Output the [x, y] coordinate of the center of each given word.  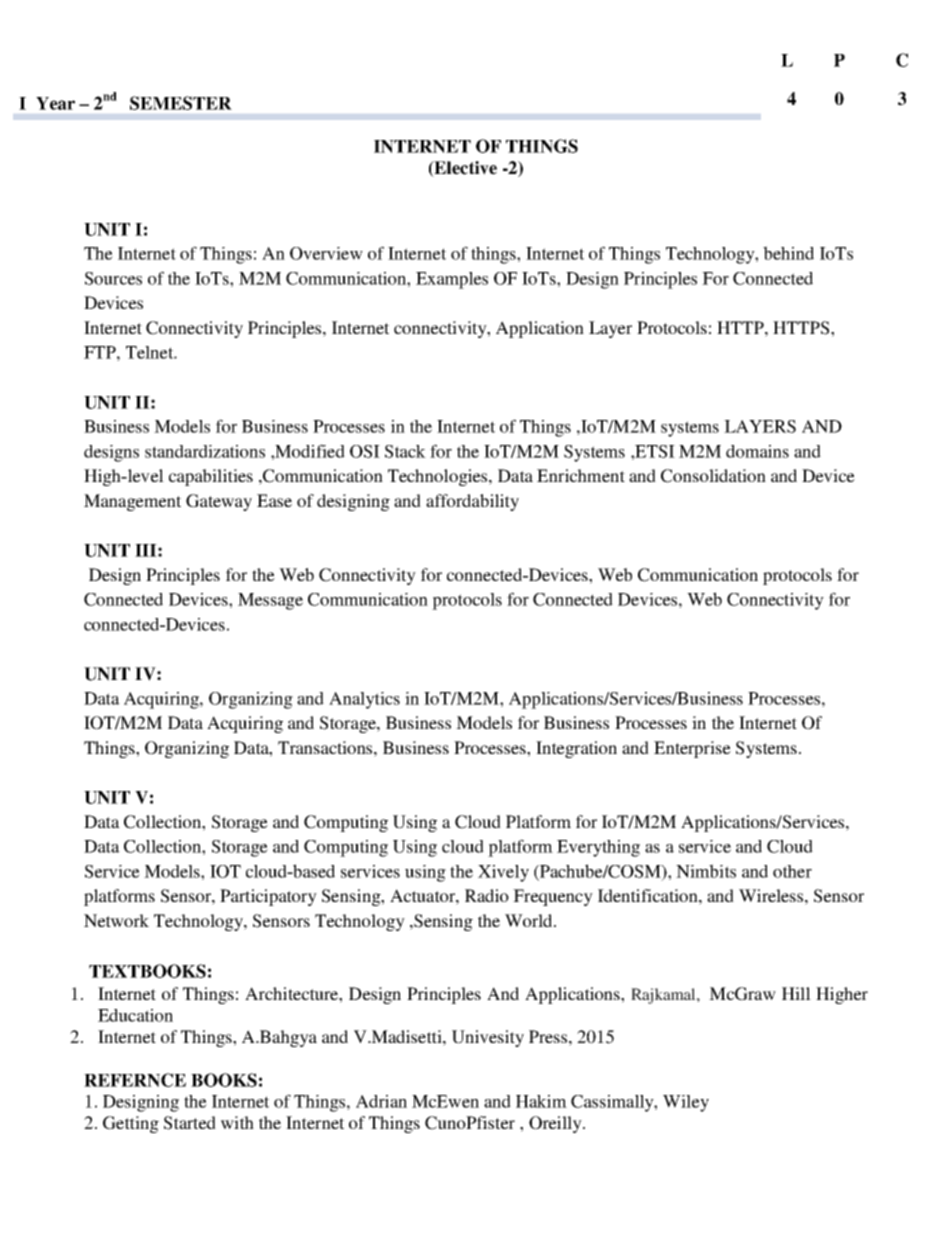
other [792, 871]
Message [270, 601]
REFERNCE [135, 1080]
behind [788, 253]
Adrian [381, 1101]
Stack [405, 451]
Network [116, 920]
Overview [326, 253]
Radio [487, 895]
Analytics [364, 700]
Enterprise [692, 749]
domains [757, 451]
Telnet [150, 352]
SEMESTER [181, 103]
